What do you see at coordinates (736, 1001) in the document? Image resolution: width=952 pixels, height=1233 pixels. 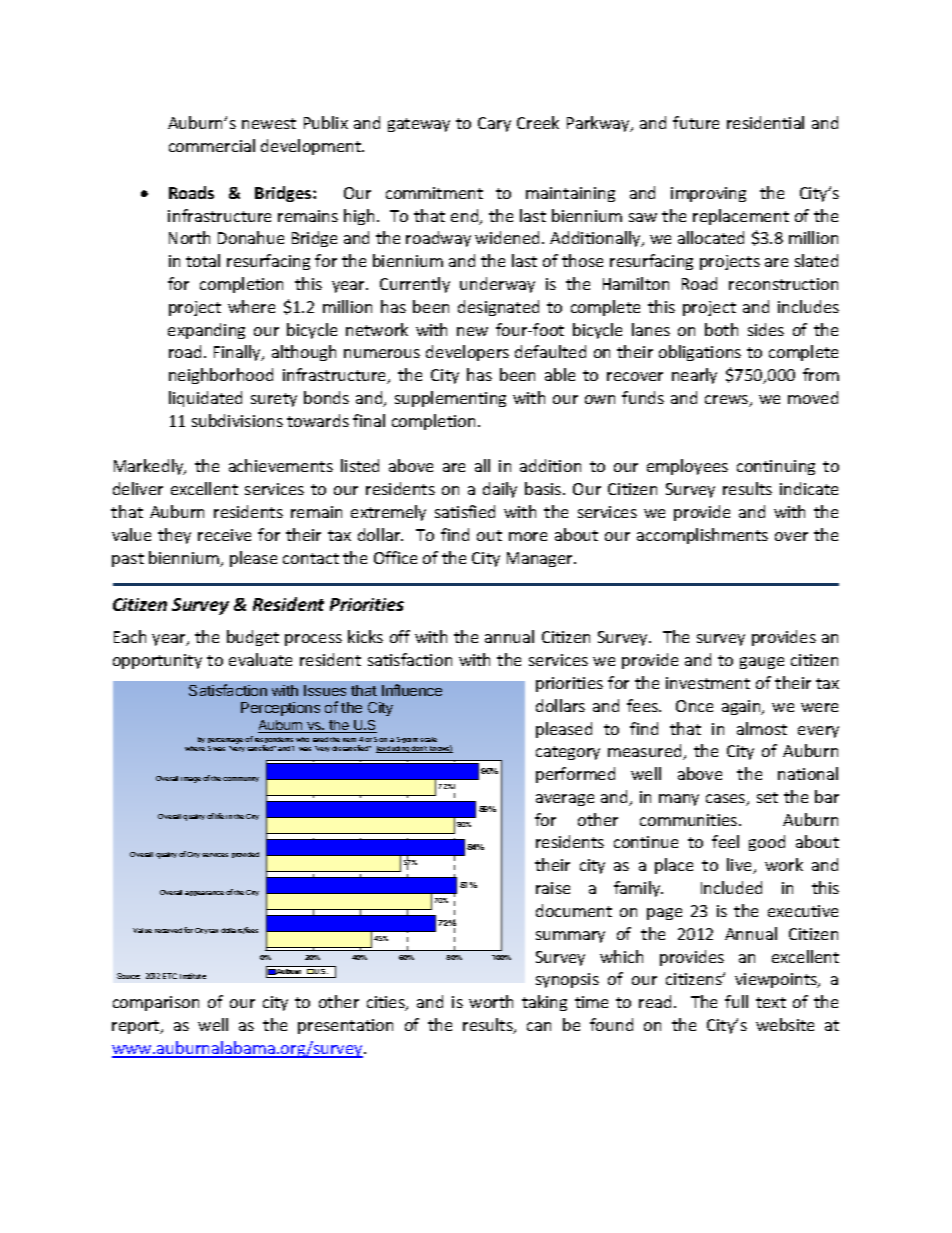 I see `full` at bounding box center [736, 1001].
